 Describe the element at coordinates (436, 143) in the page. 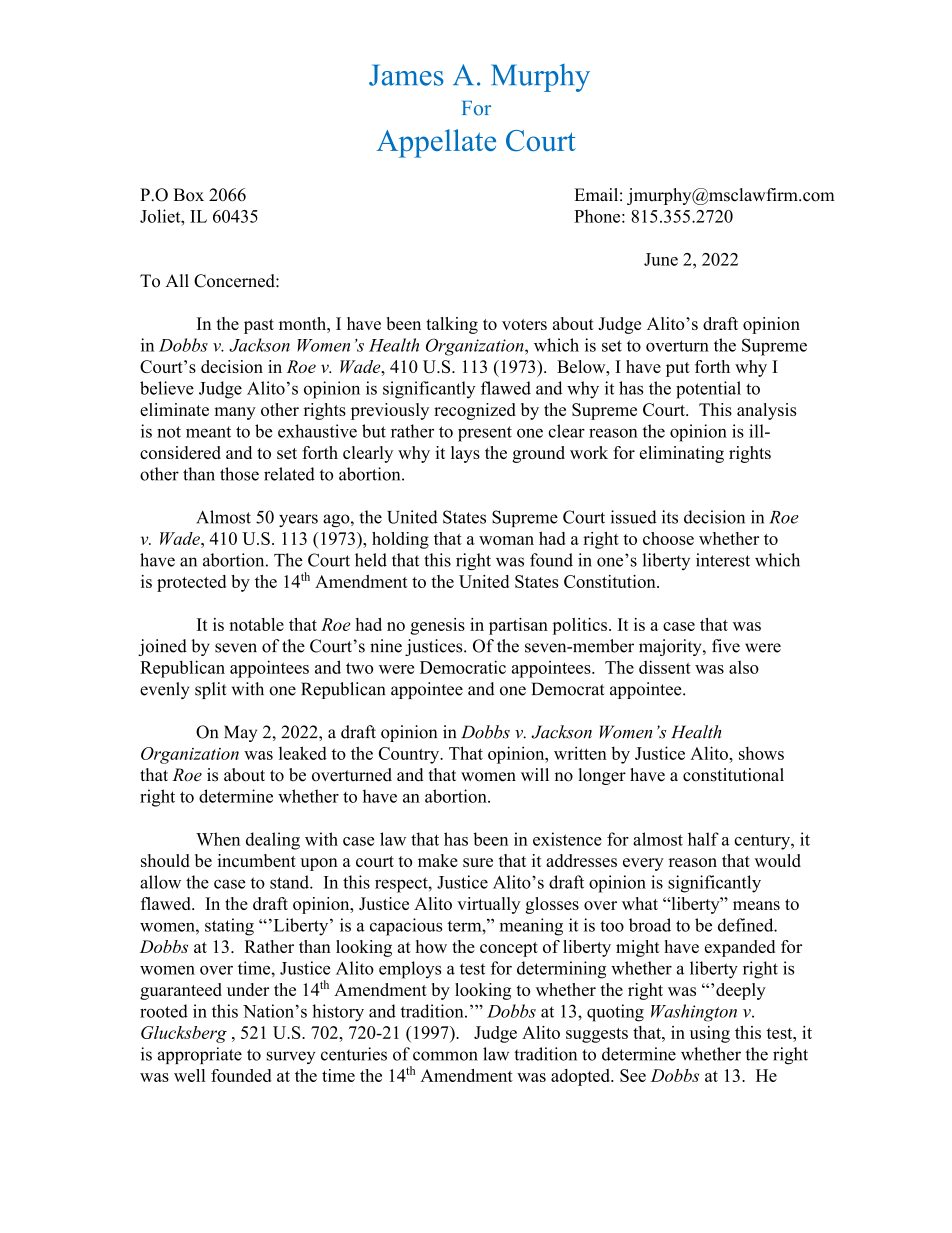

I see `Appellate` at that location.
